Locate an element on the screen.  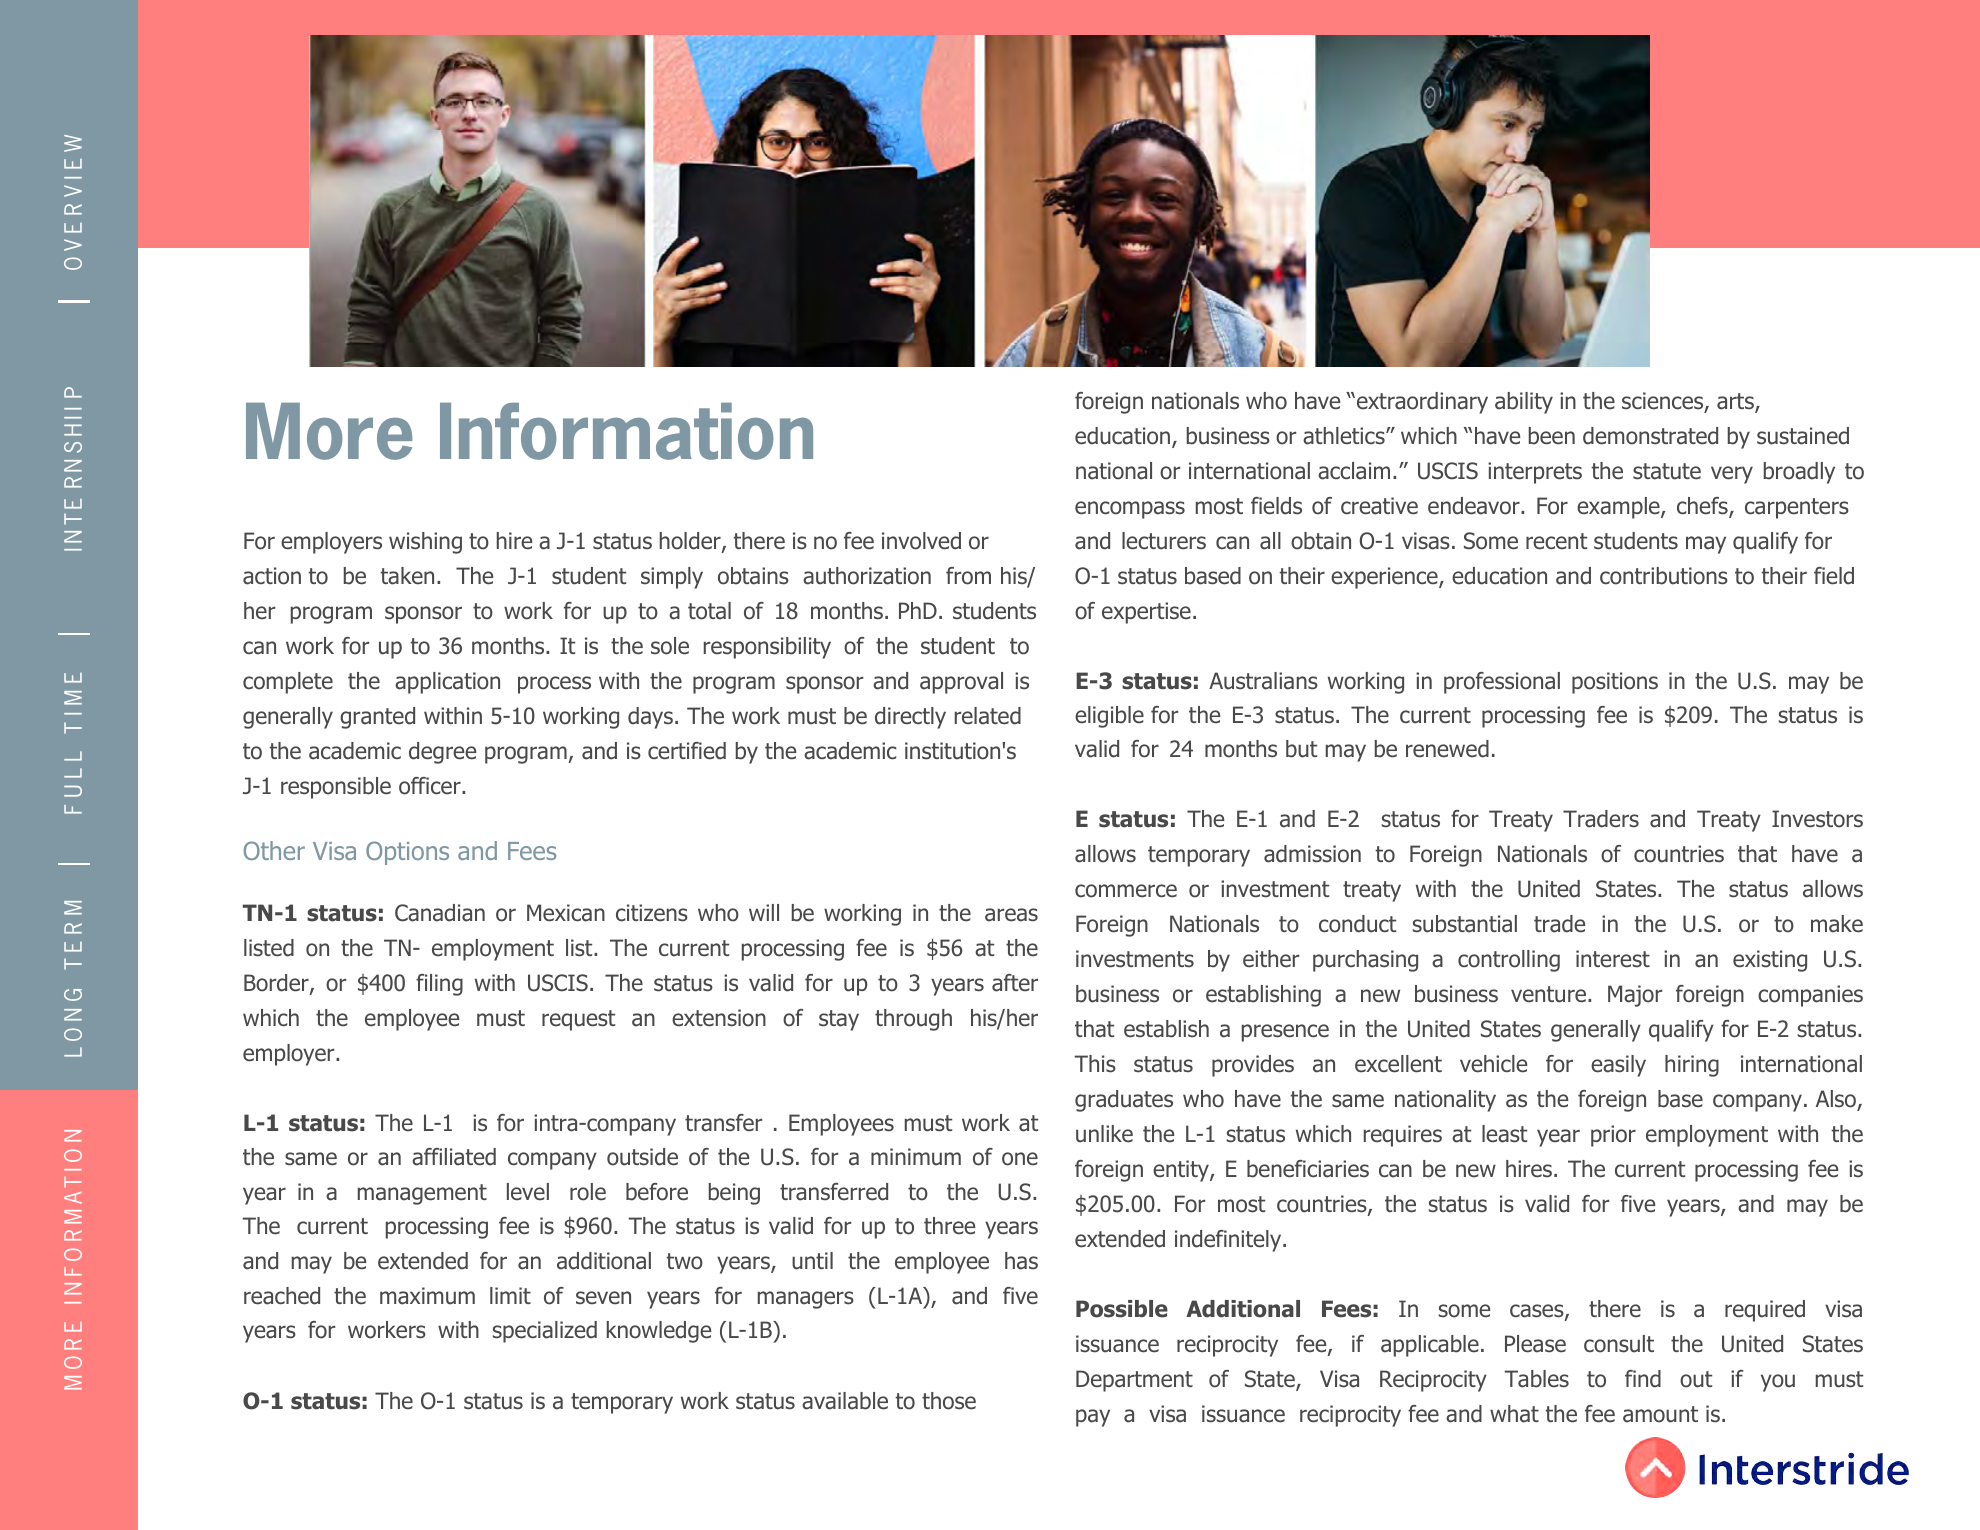
demonstrated is located at coordinates (1650, 436).
